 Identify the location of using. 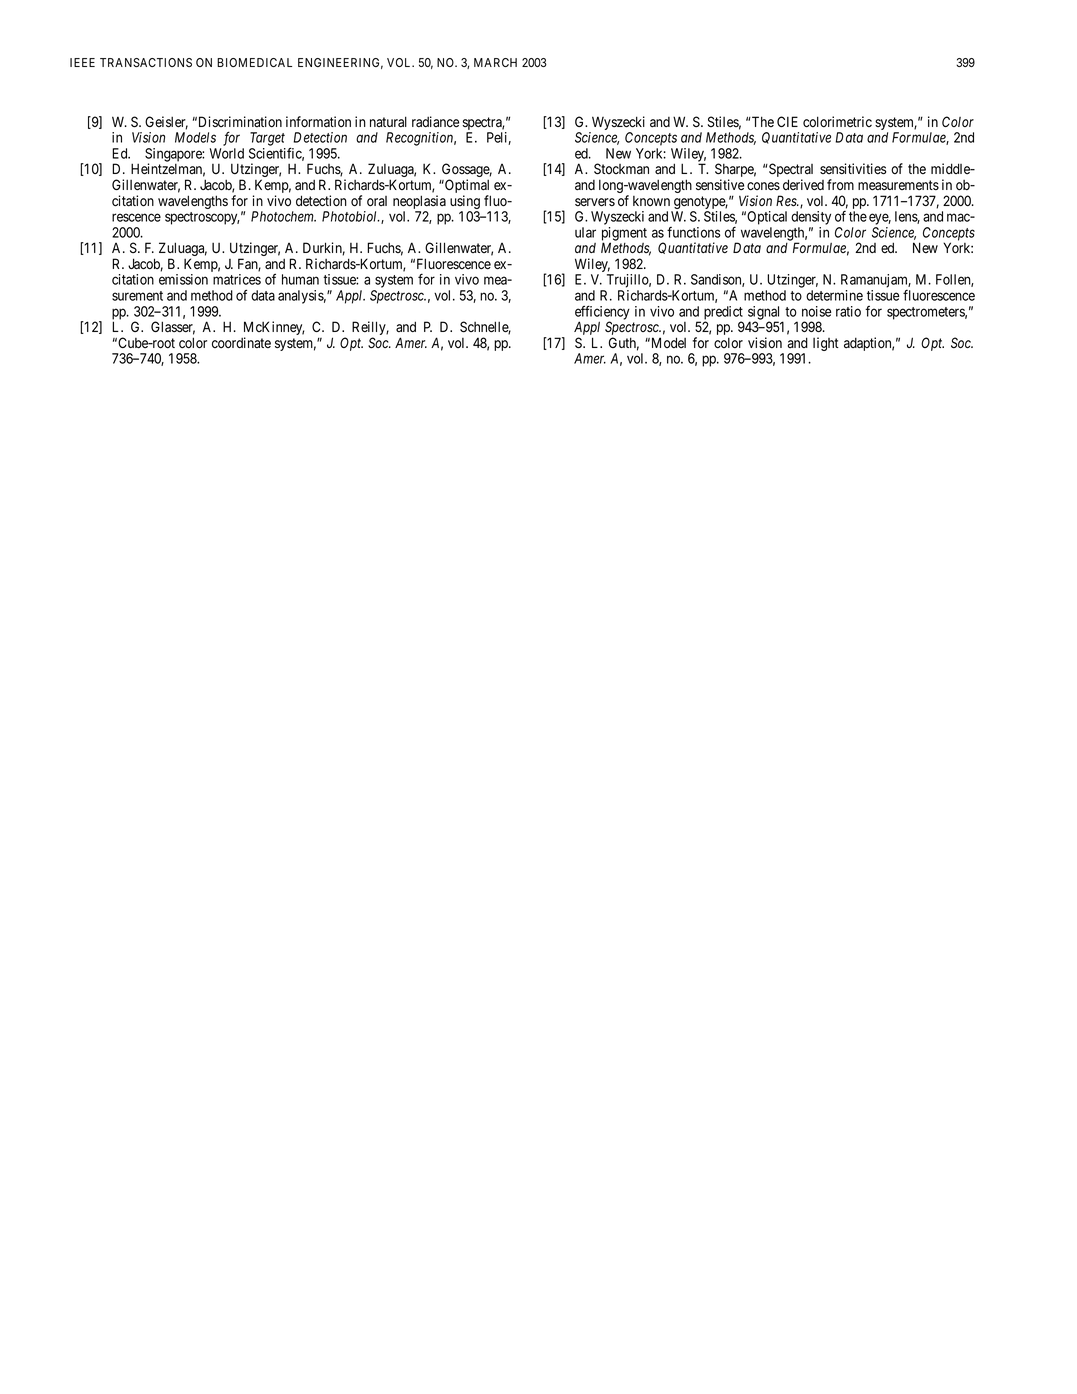
(465, 203).
